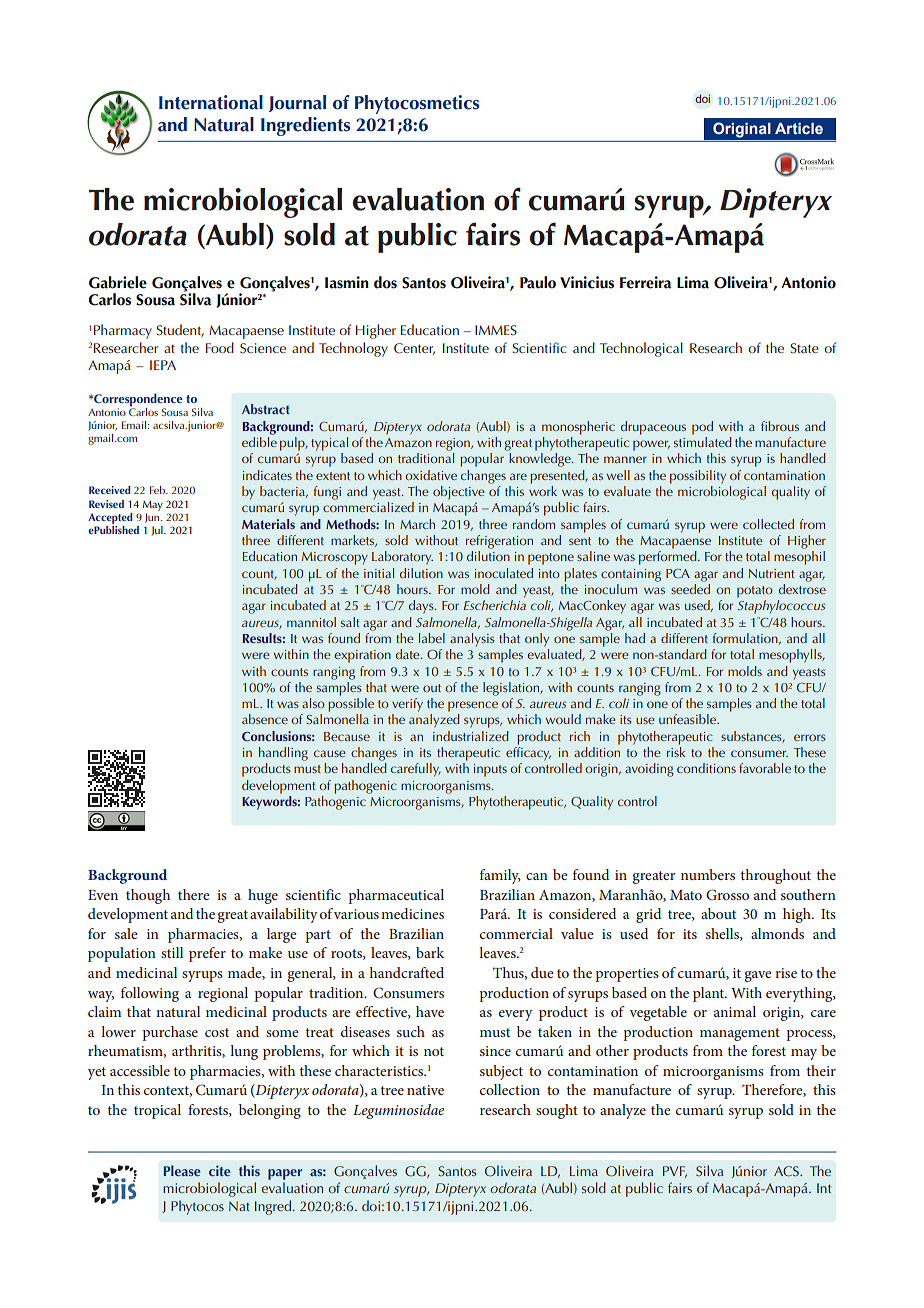 This document has height=1308, width=924. I want to click on Please, so click(182, 1170).
